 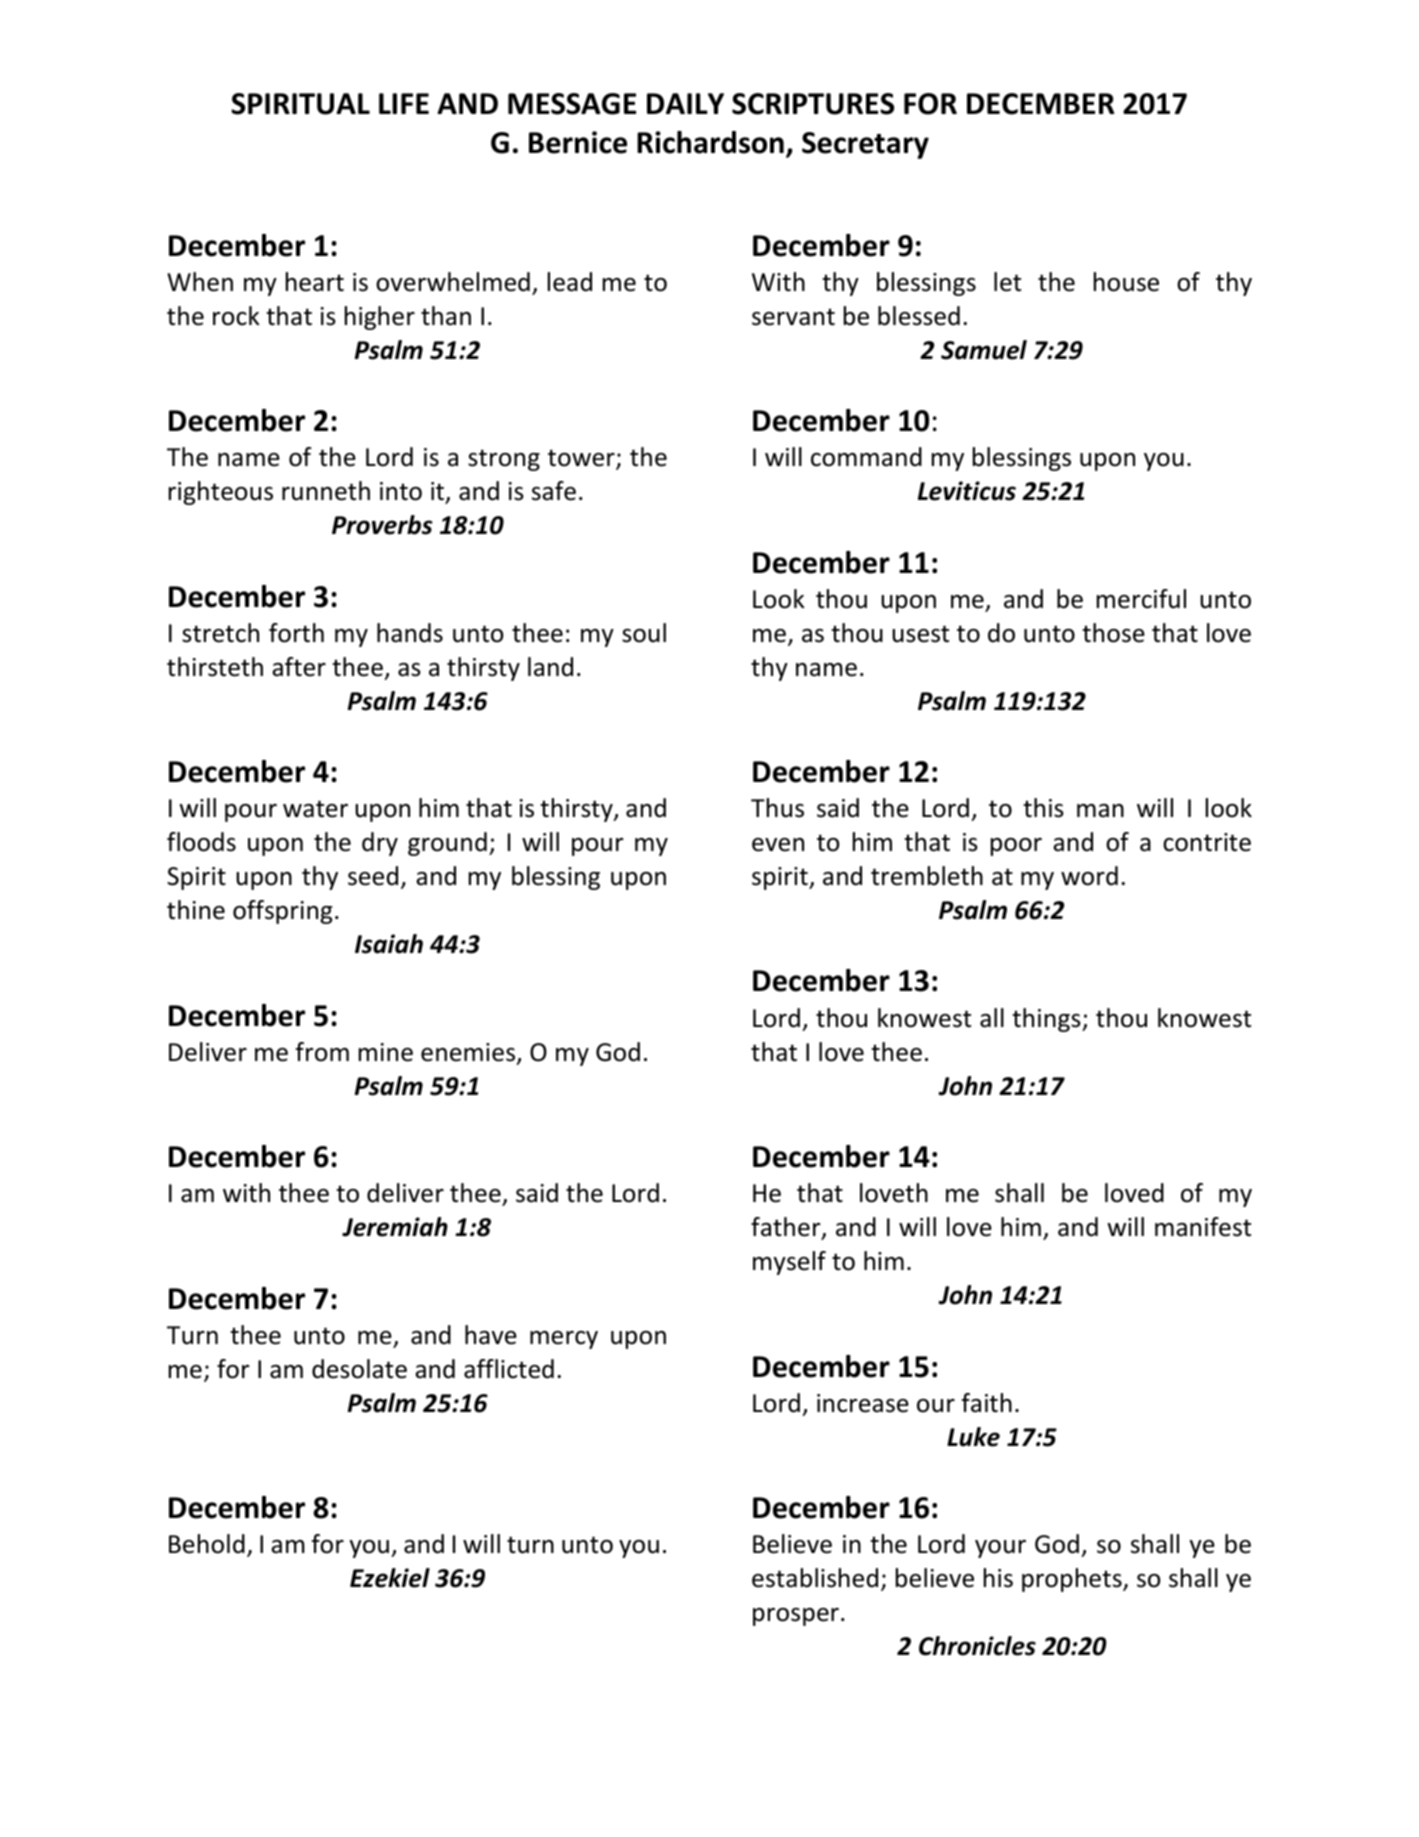 I want to click on even, so click(x=778, y=845).
